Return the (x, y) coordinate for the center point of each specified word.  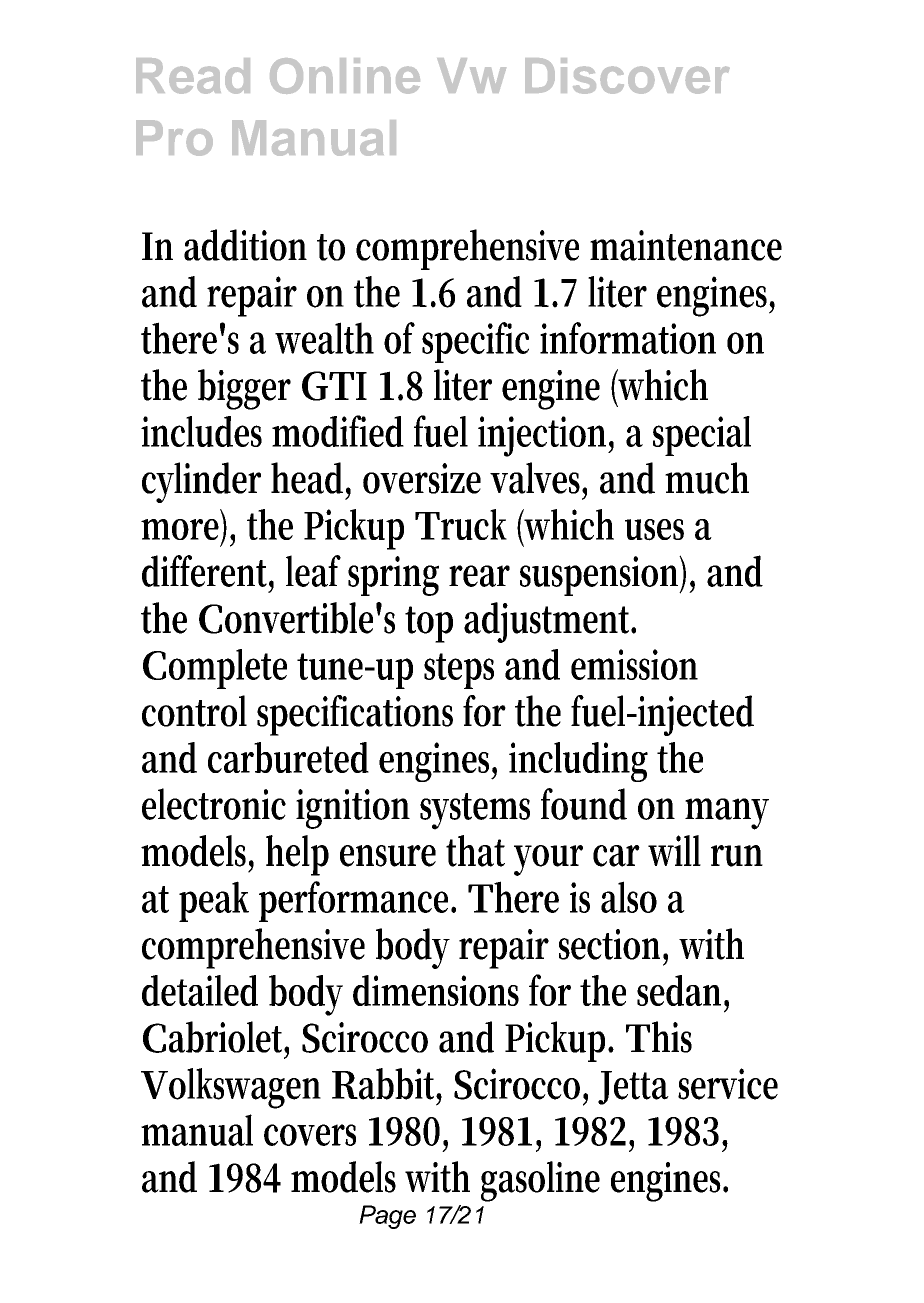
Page (387, 1217)
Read (193, 76)
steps (459, 671)
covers (310, 1135)
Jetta (633, 1088)
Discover (627, 76)
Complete (215, 669)
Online (345, 76)
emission (634, 664)
